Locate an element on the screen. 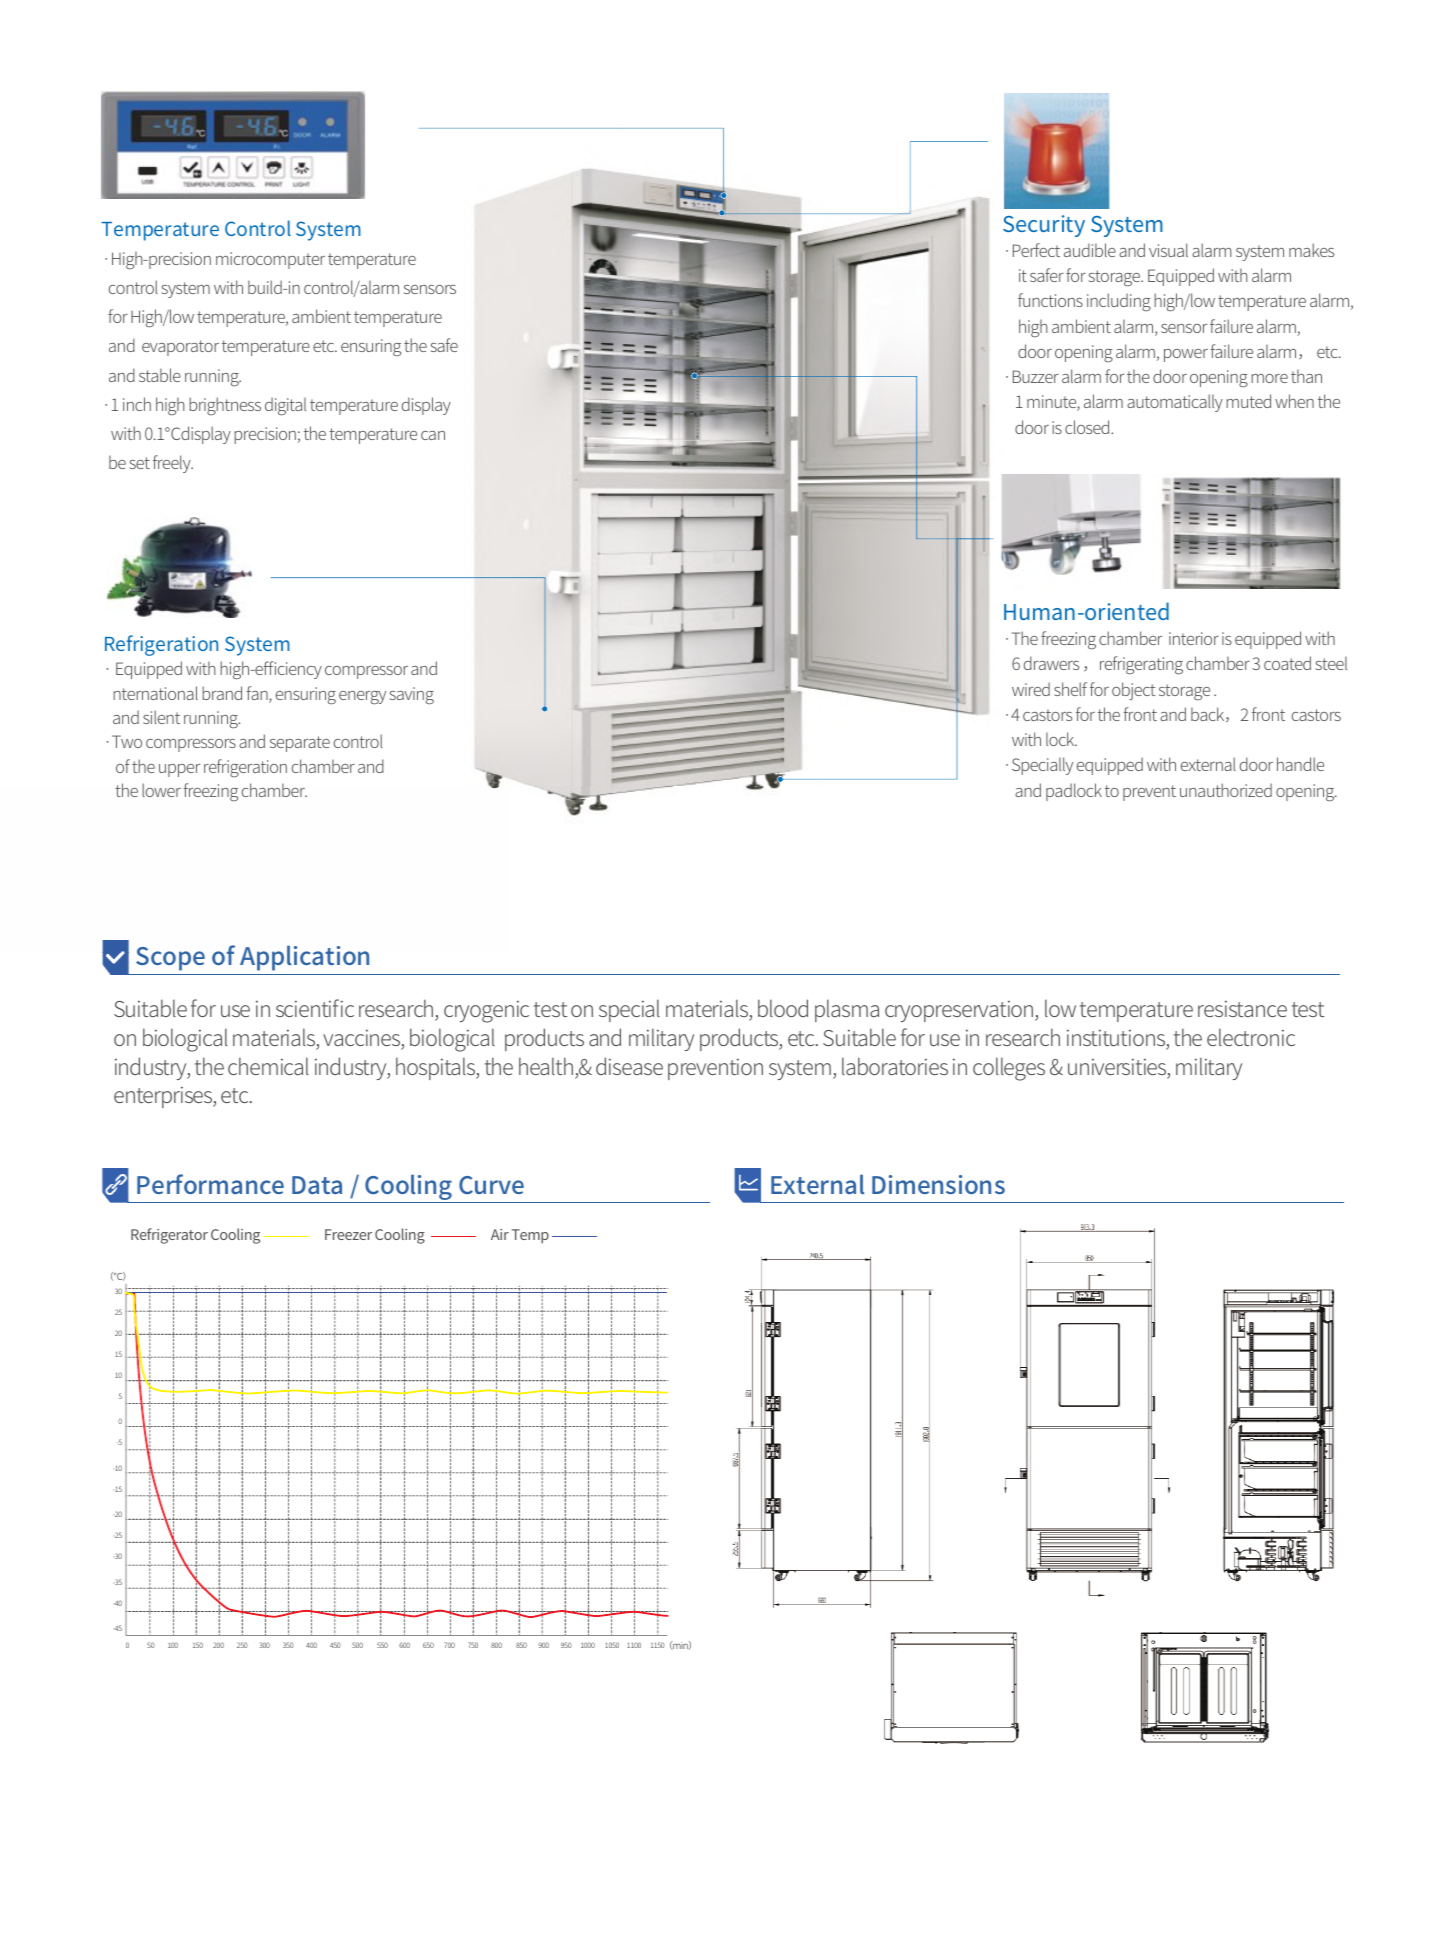 The image size is (1445, 1960). microcomputer is located at coordinates (270, 260).
